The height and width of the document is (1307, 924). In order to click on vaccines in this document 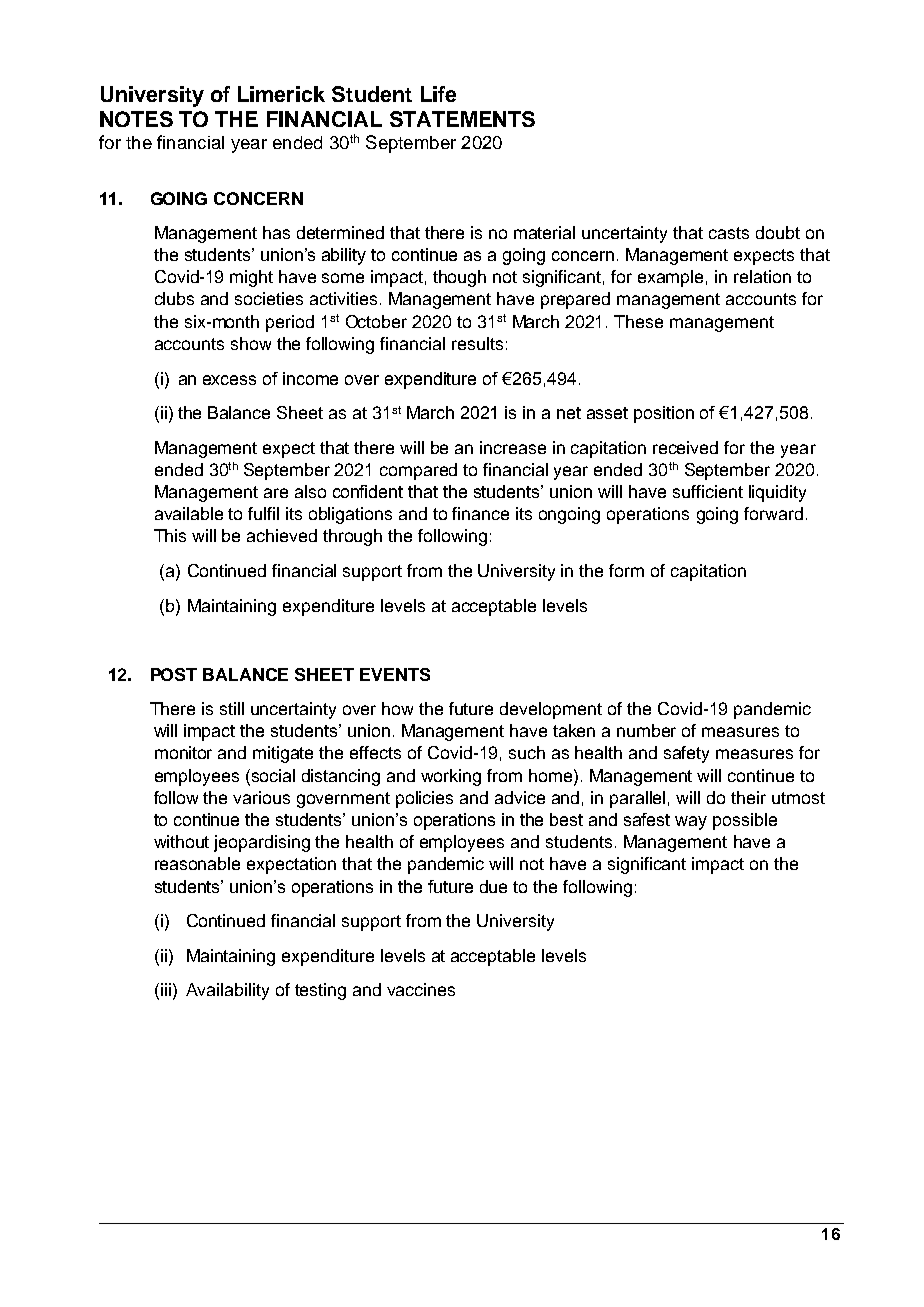, I will do `click(421, 989)`.
